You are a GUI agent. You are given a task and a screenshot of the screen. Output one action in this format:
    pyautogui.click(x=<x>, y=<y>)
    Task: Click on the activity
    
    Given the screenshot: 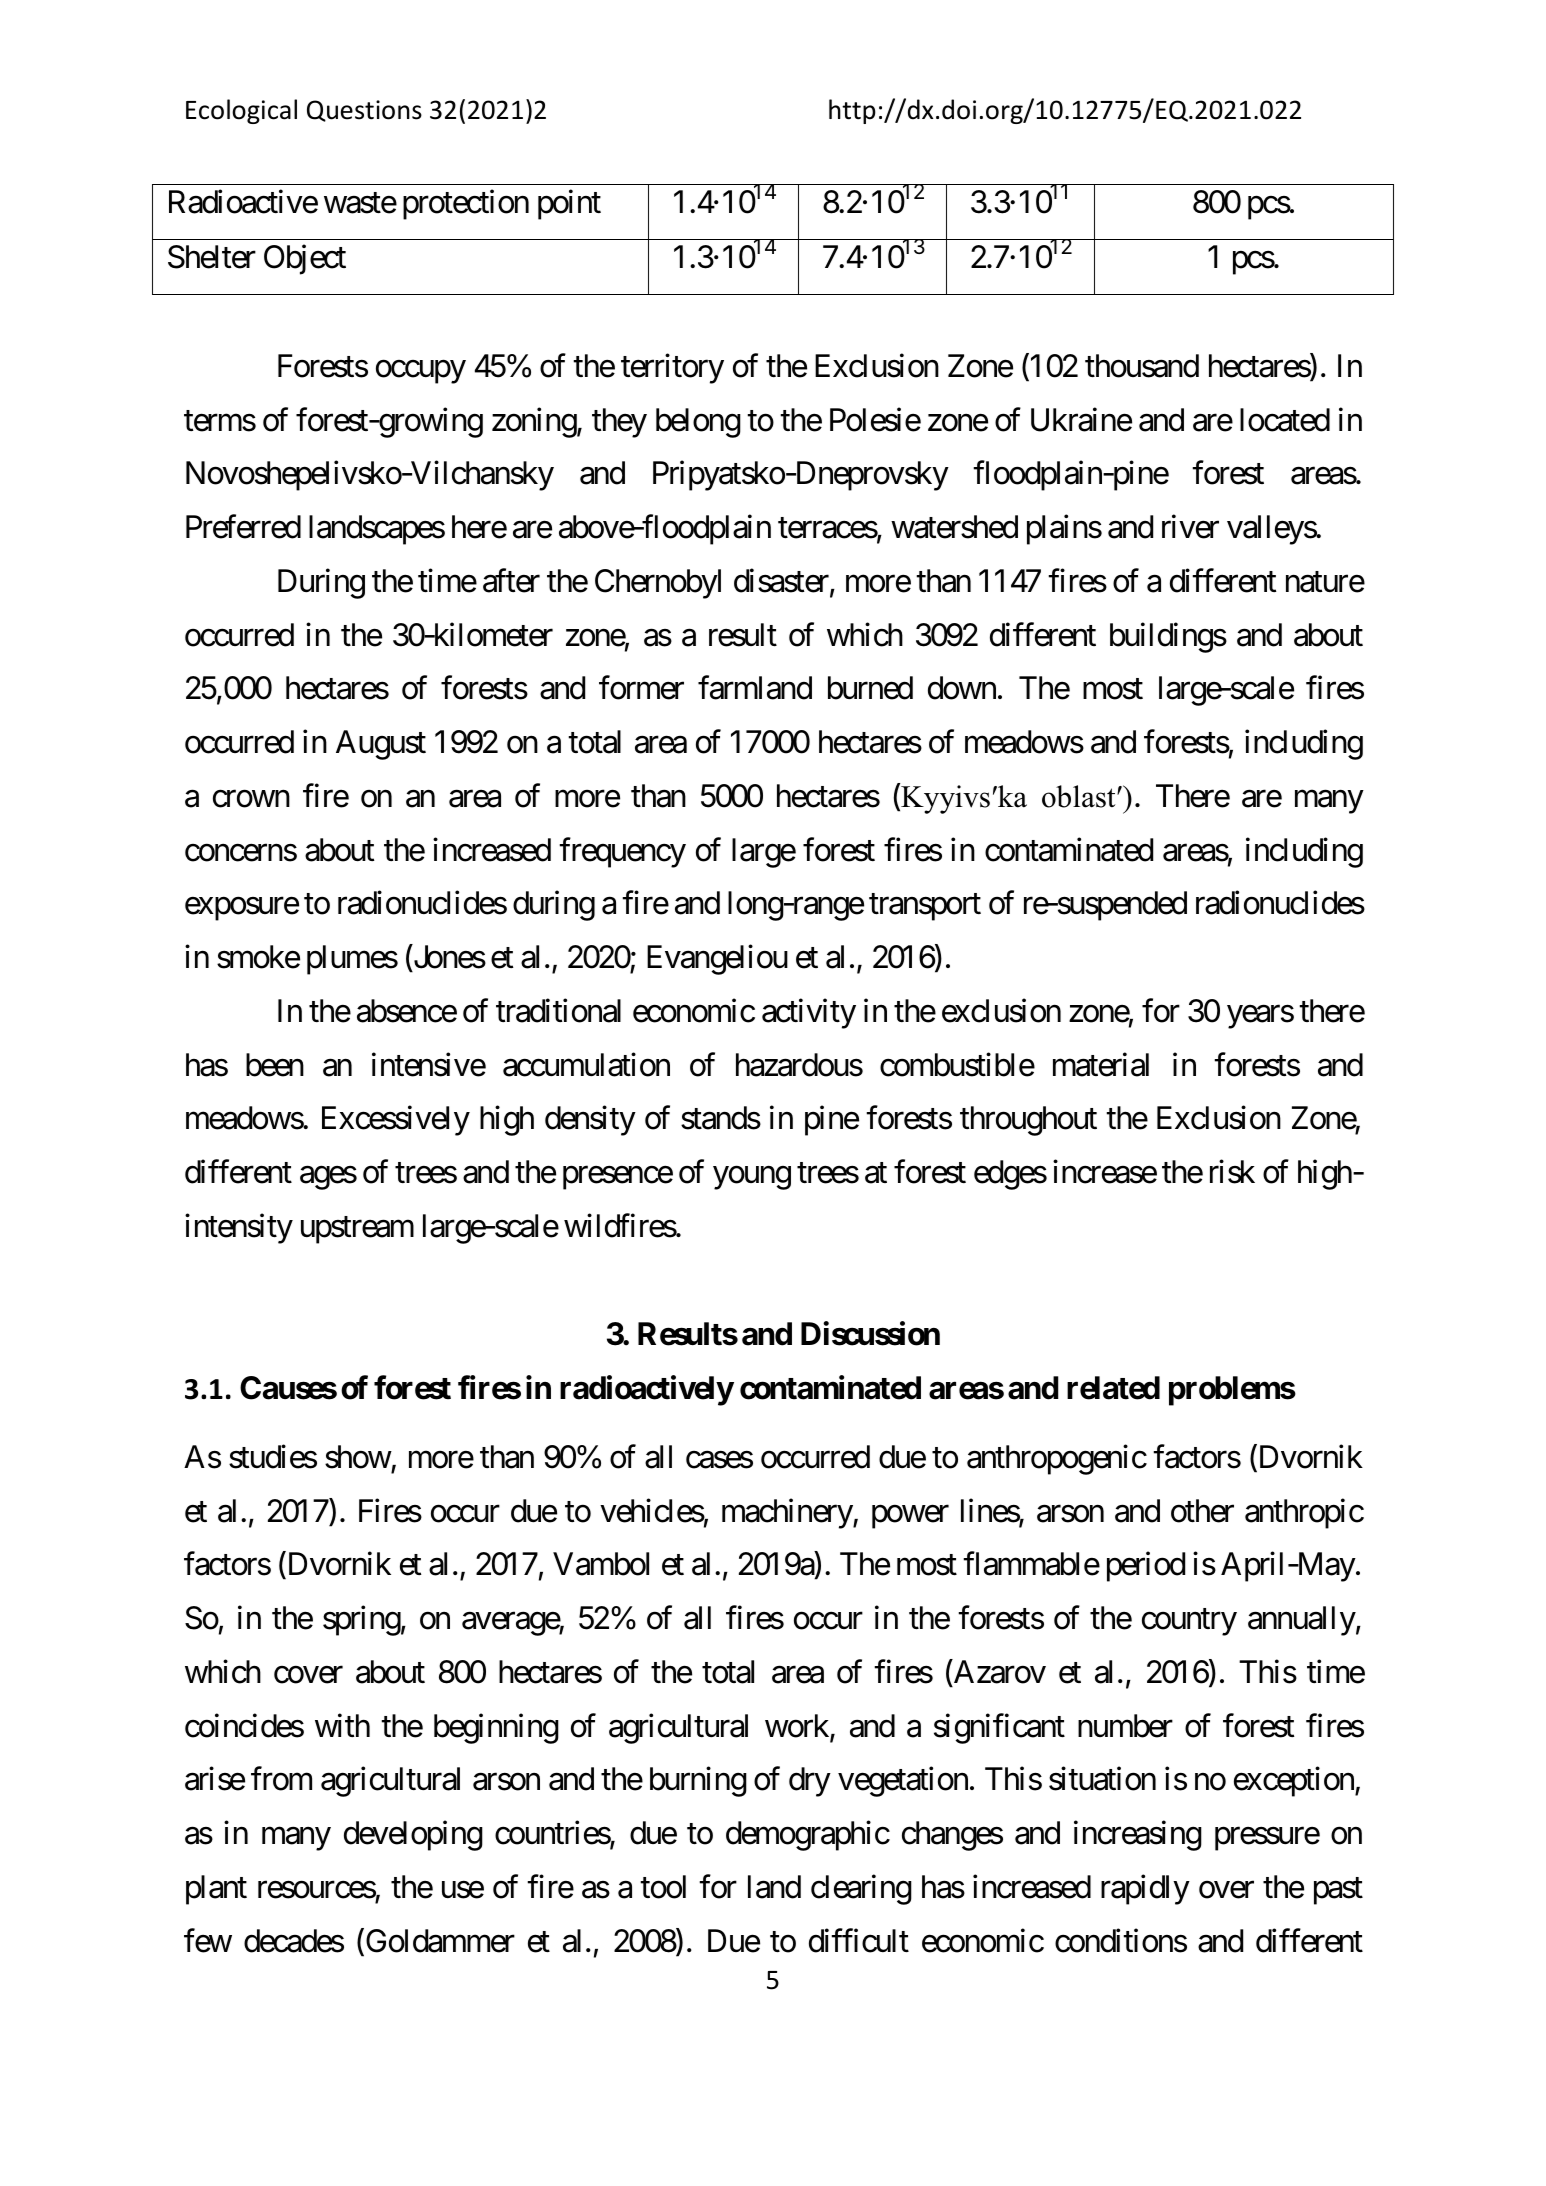 What is the action you would take?
    pyautogui.click(x=809, y=1014)
